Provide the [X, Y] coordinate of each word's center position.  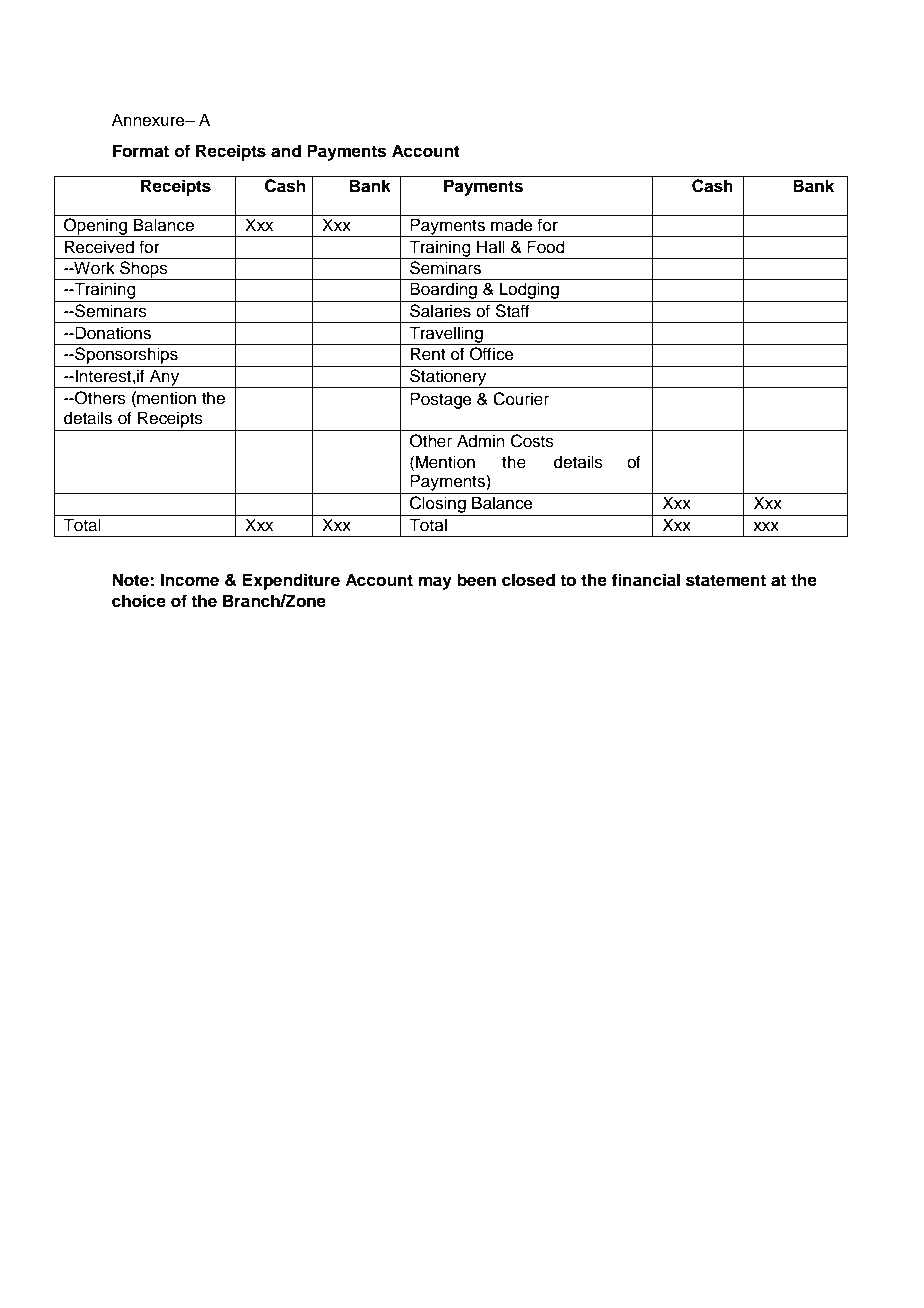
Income [190, 580]
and [286, 151]
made [512, 225]
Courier [521, 399]
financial [646, 580]
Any [165, 378]
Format [141, 151]
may [435, 583]
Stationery [448, 377]
